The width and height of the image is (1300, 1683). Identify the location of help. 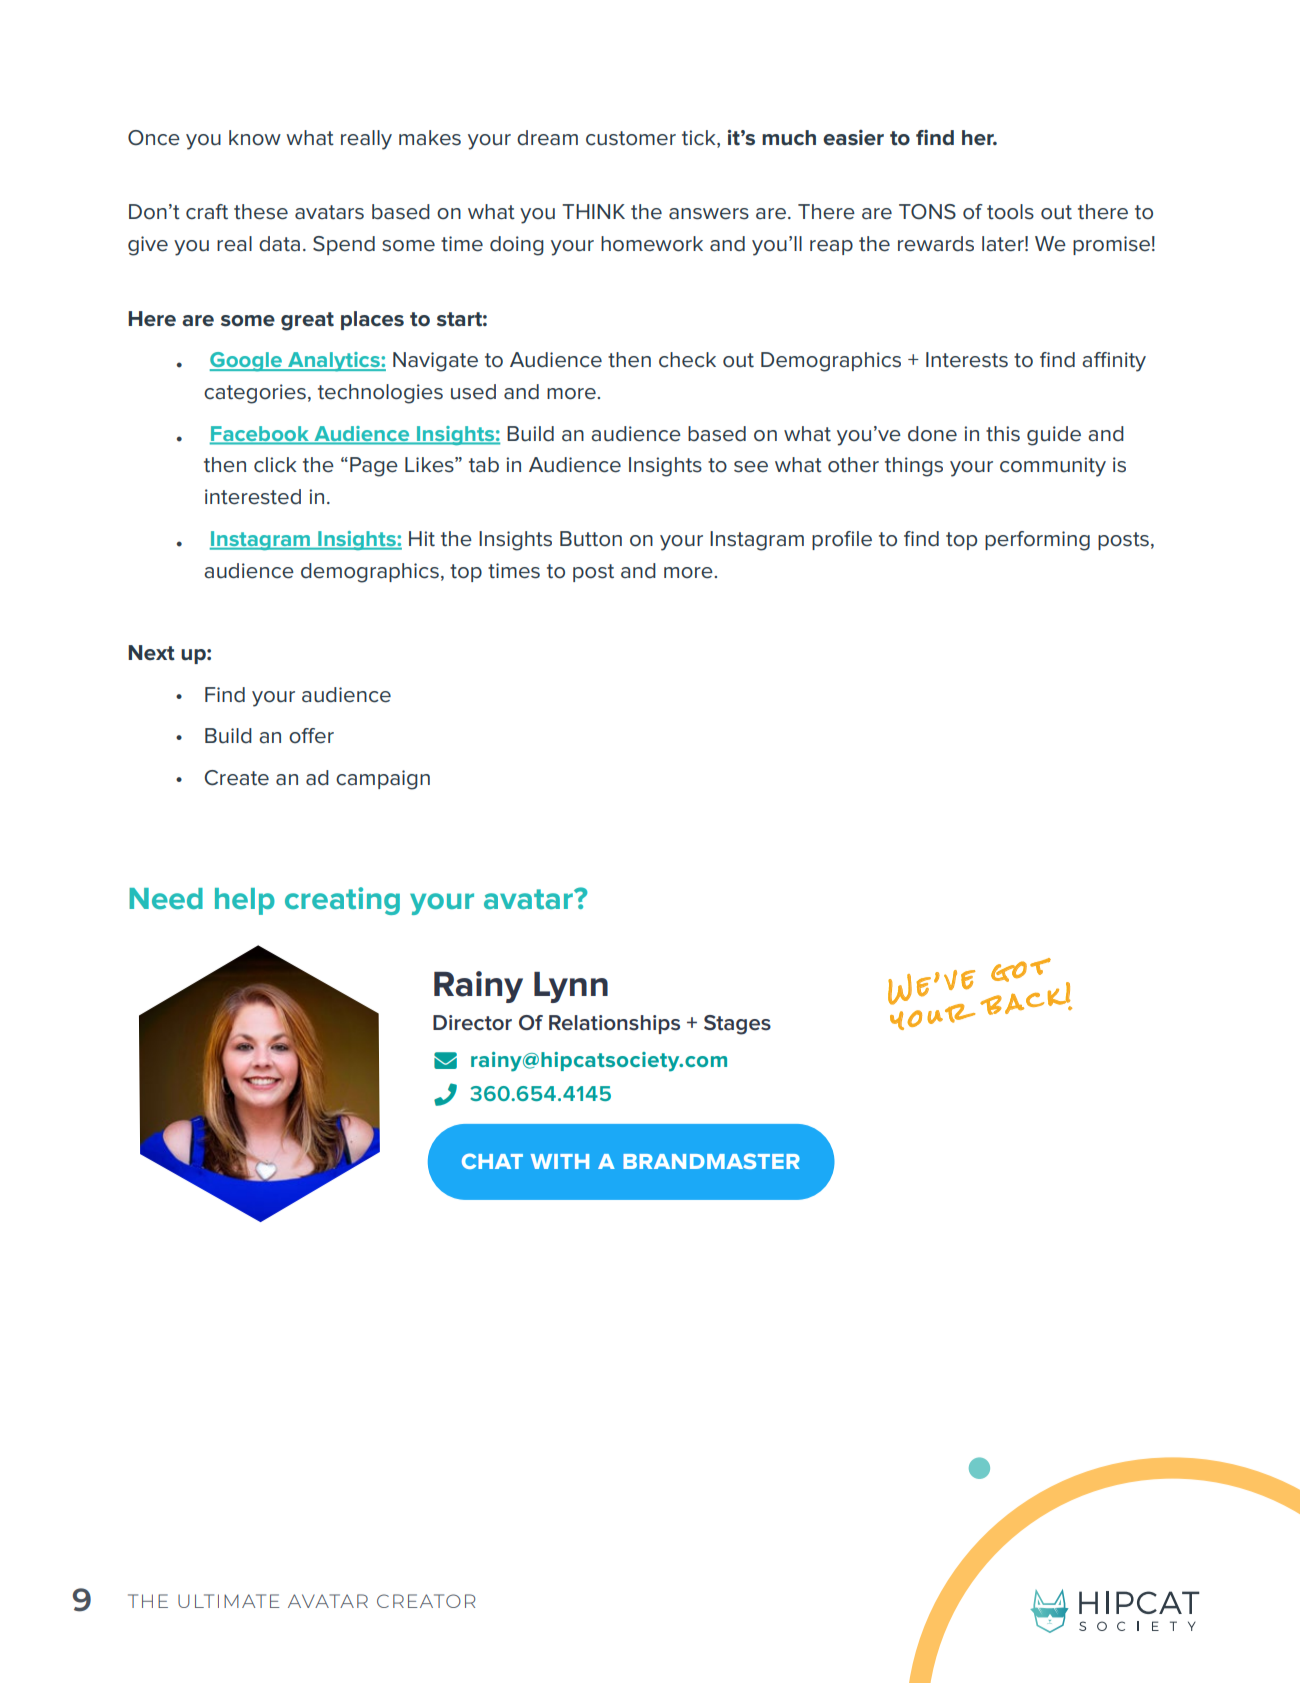
(245, 901).
